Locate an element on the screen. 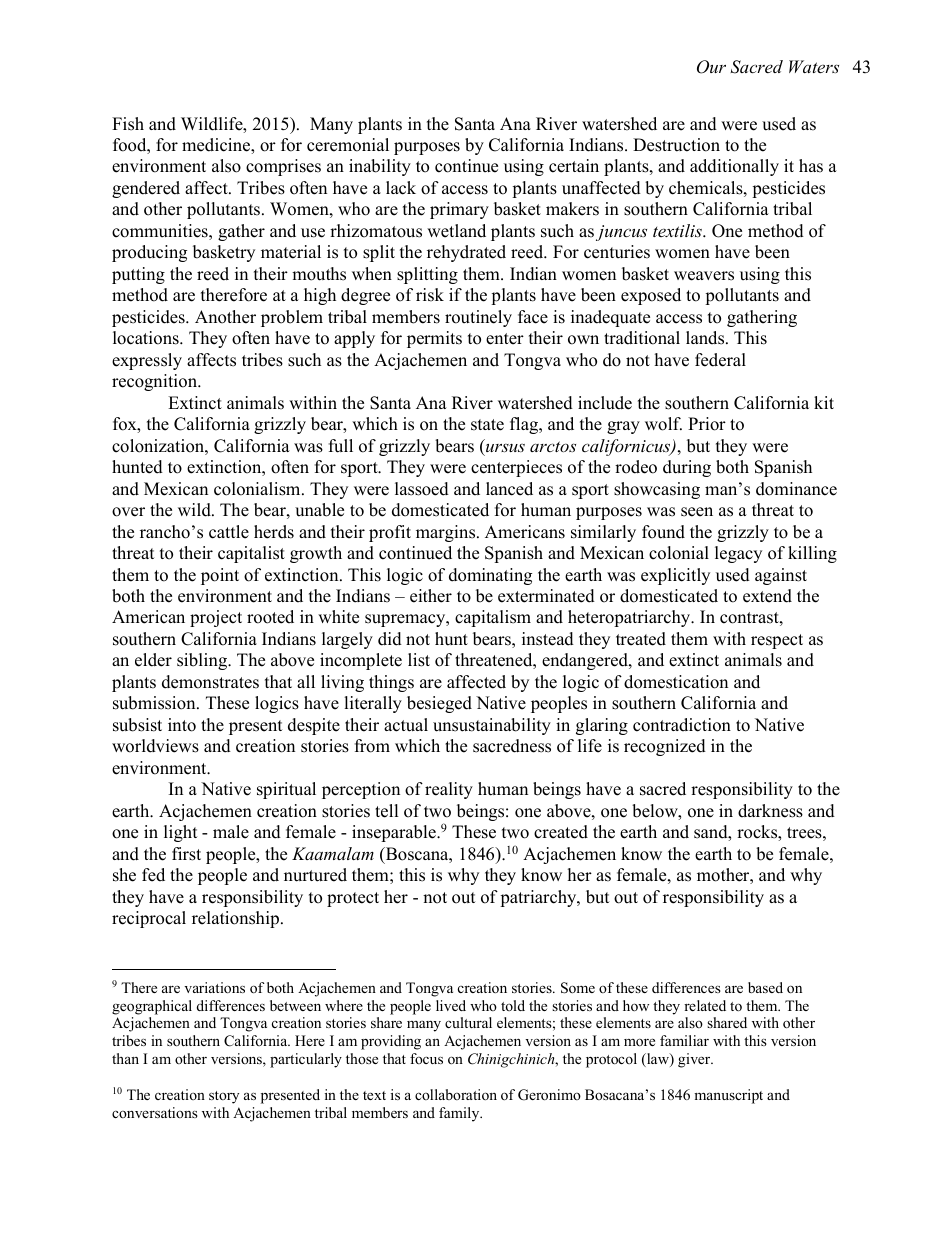  dominating is located at coordinates (490, 576).
